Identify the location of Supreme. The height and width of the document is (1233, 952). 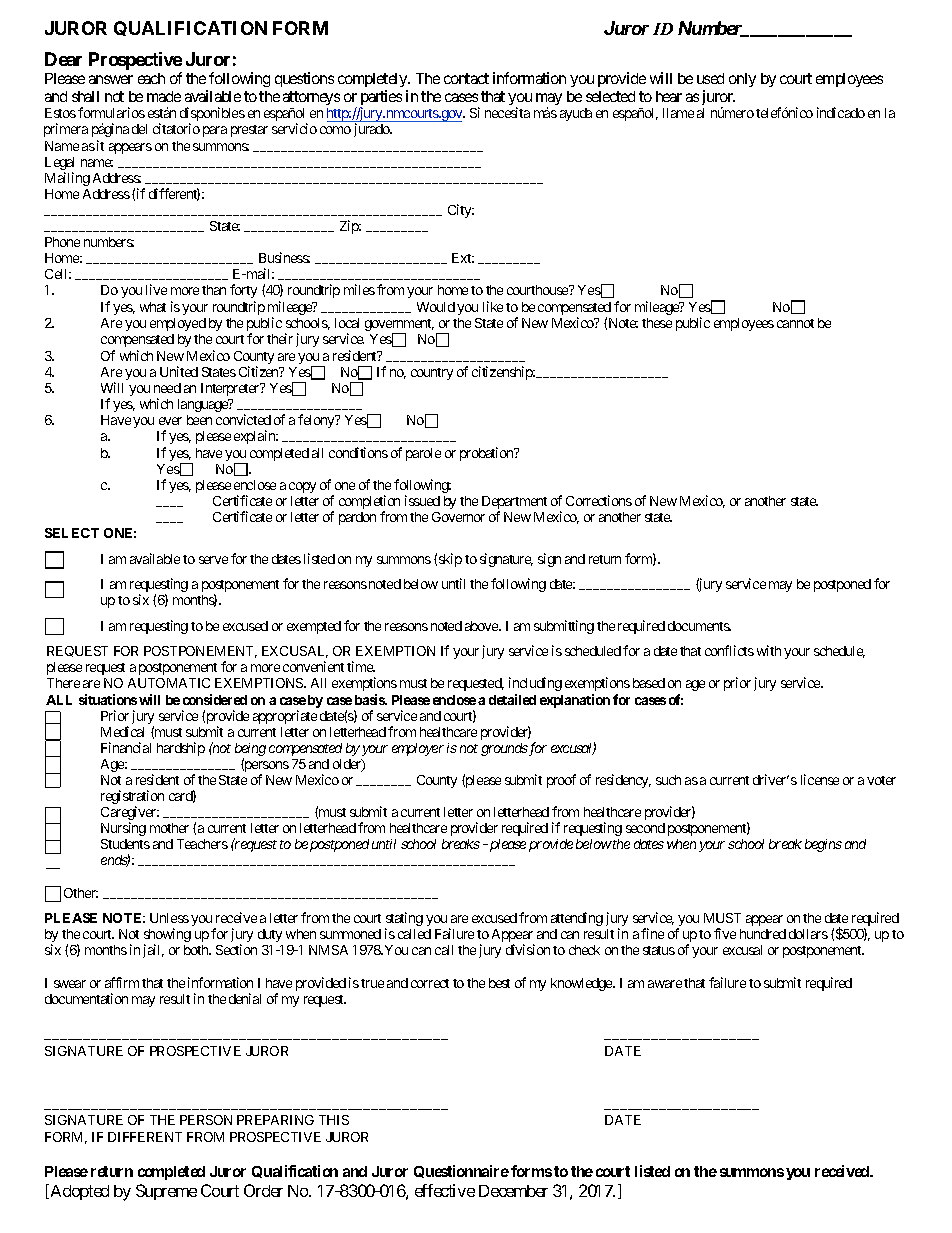
(166, 1192).
